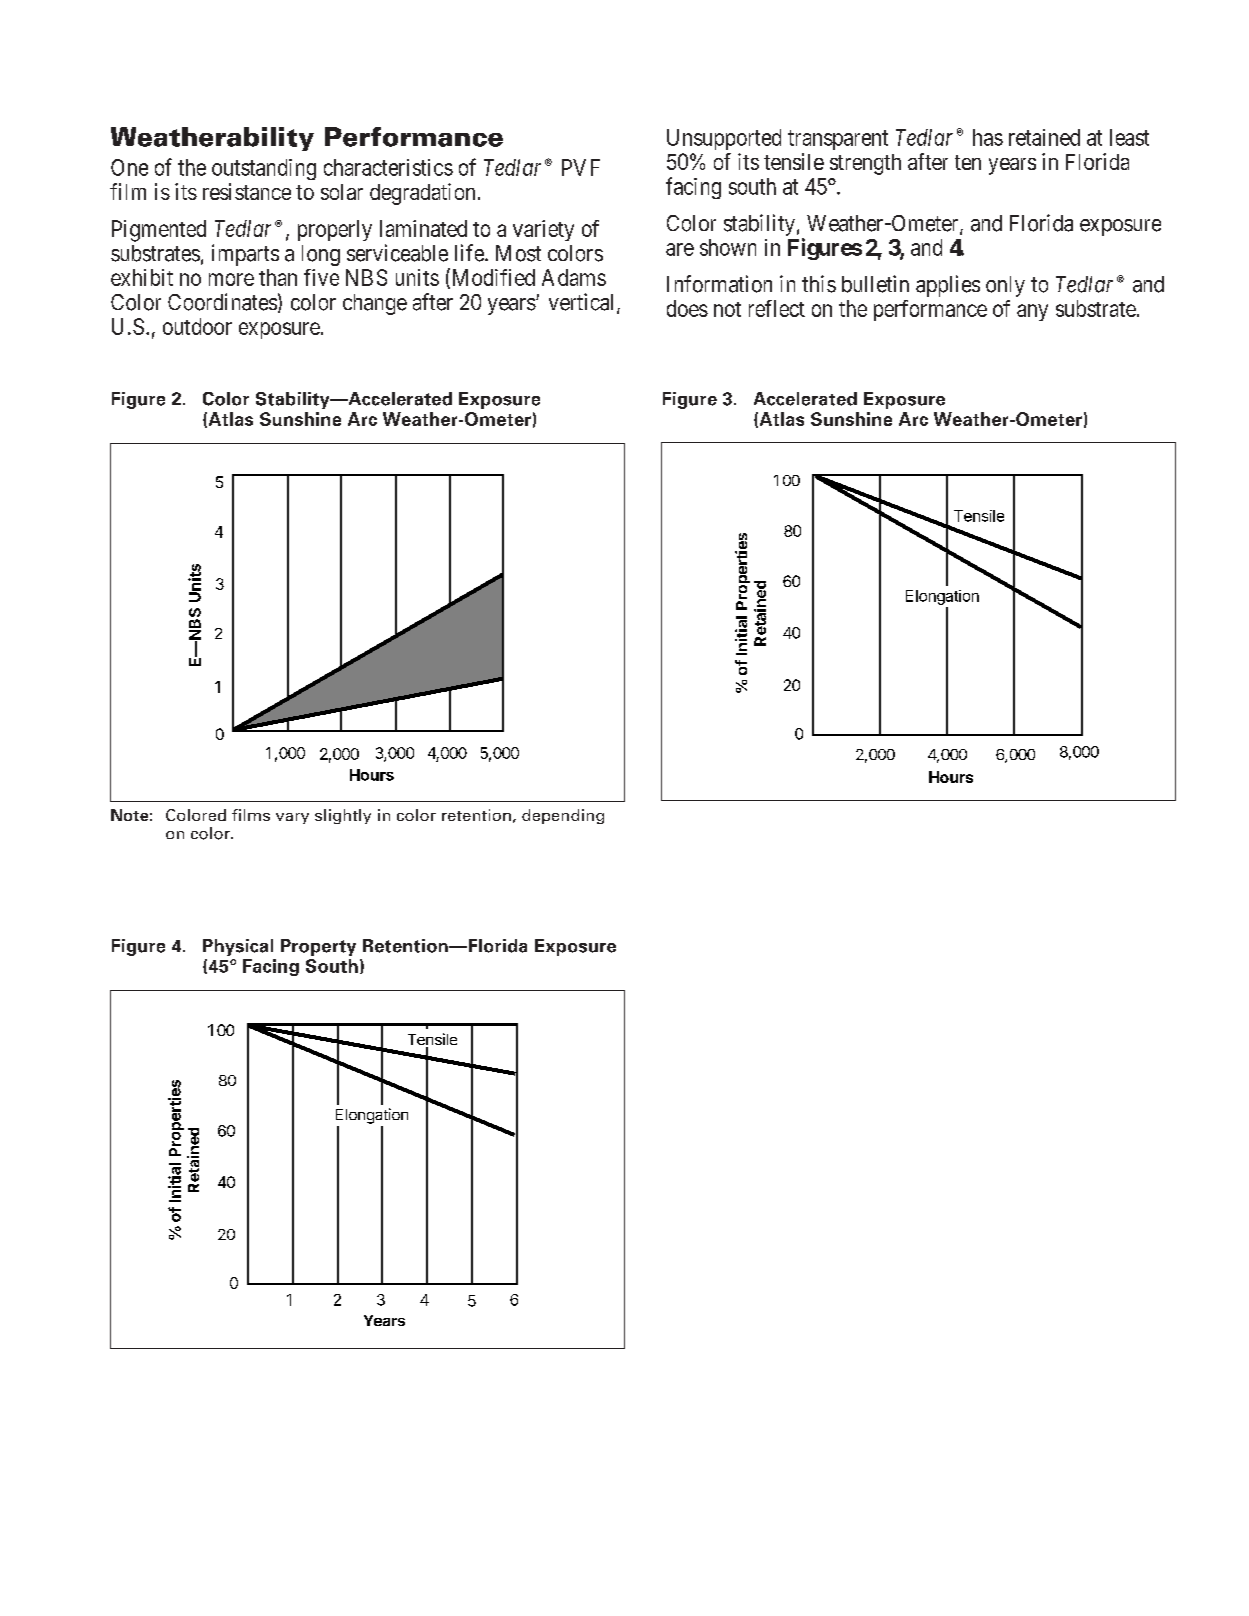 The height and width of the screenshot is (1616, 1249). Describe the element at coordinates (724, 139) in the screenshot. I see `Unsupported` at that location.
